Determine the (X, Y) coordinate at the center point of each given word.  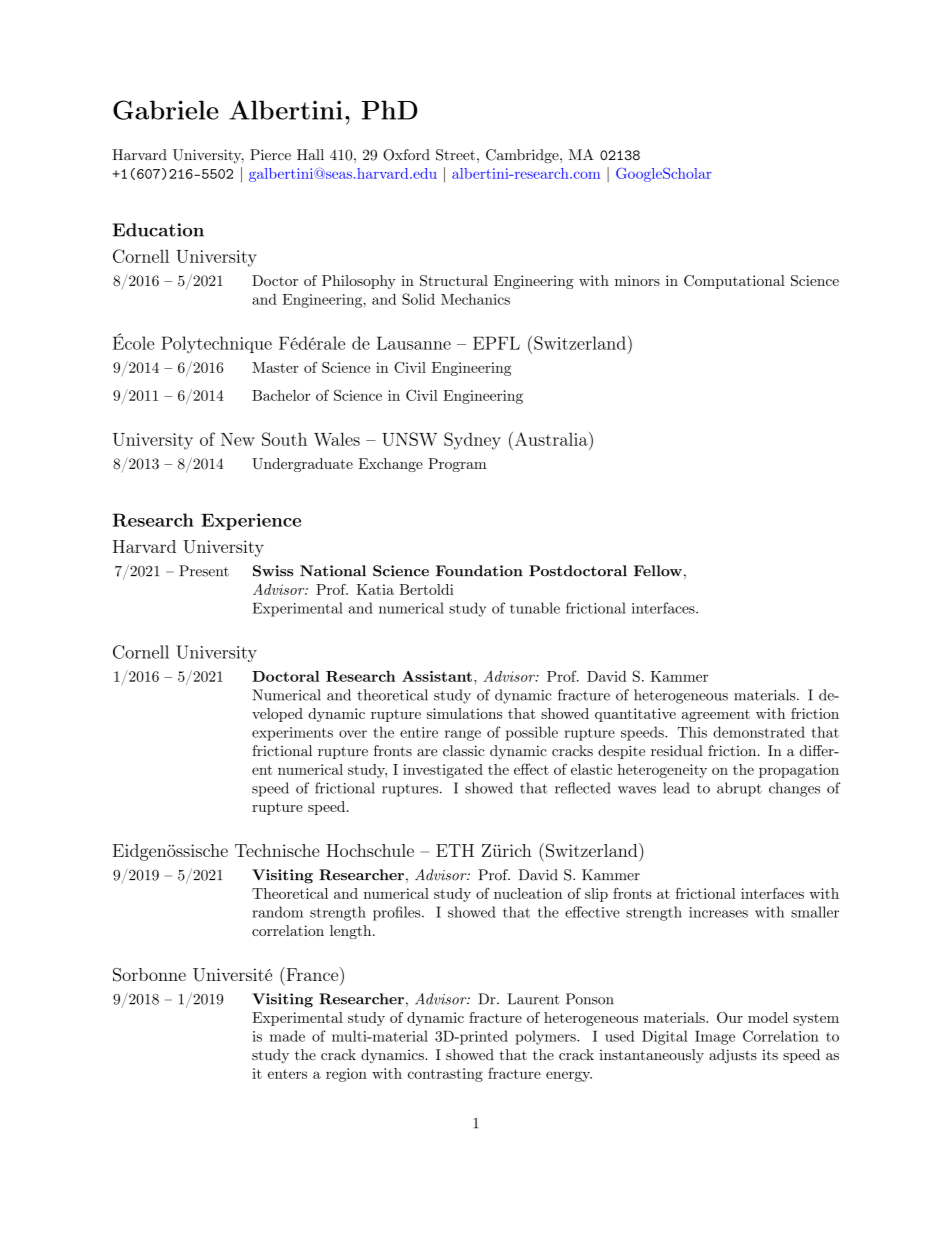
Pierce (270, 155)
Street (455, 155)
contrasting (445, 1075)
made (287, 1036)
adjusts (733, 1056)
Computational (734, 282)
